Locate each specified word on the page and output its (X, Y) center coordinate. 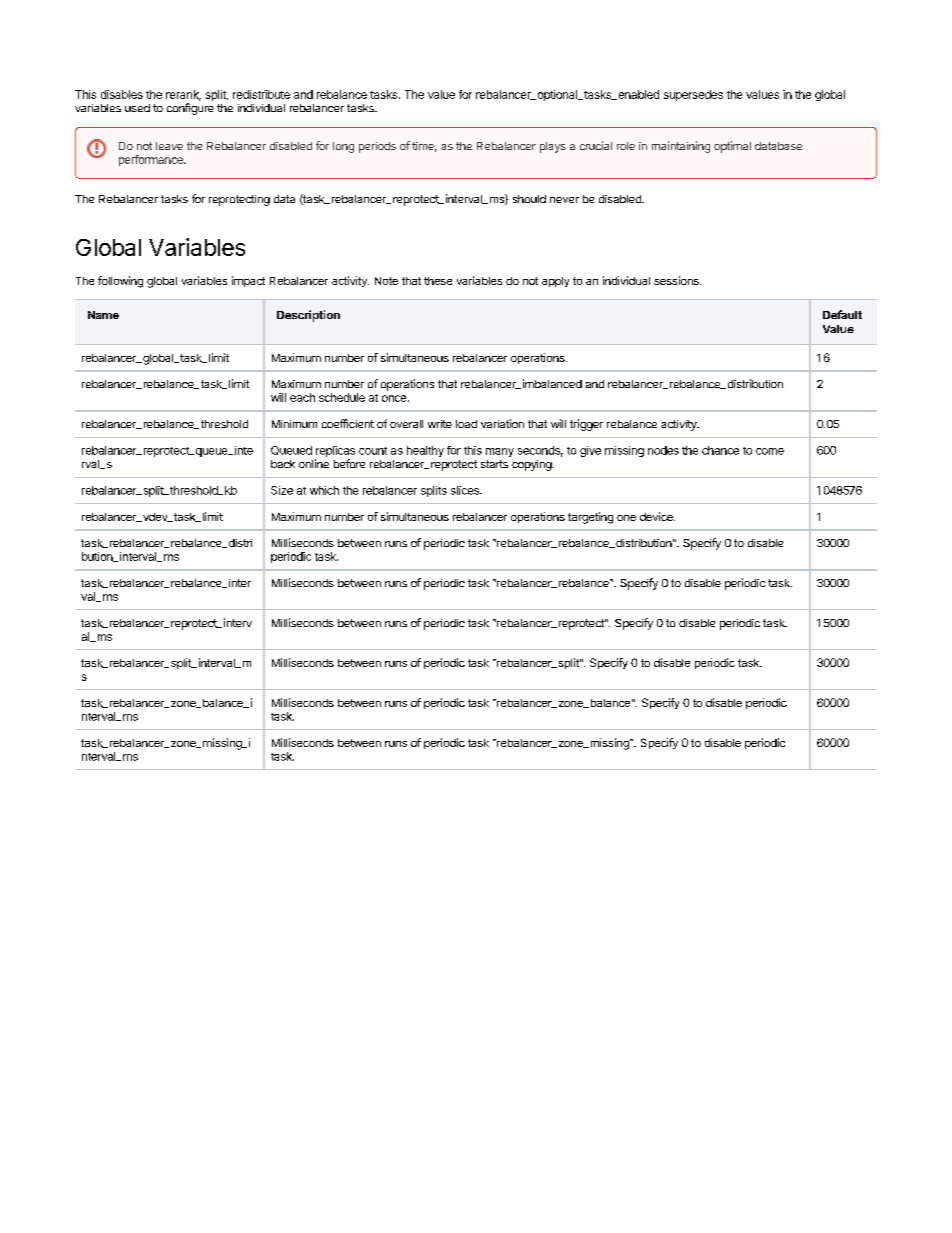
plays (553, 147)
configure (190, 109)
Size (282, 490)
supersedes (693, 95)
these (438, 281)
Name (103, 315)
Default (842, 314)
